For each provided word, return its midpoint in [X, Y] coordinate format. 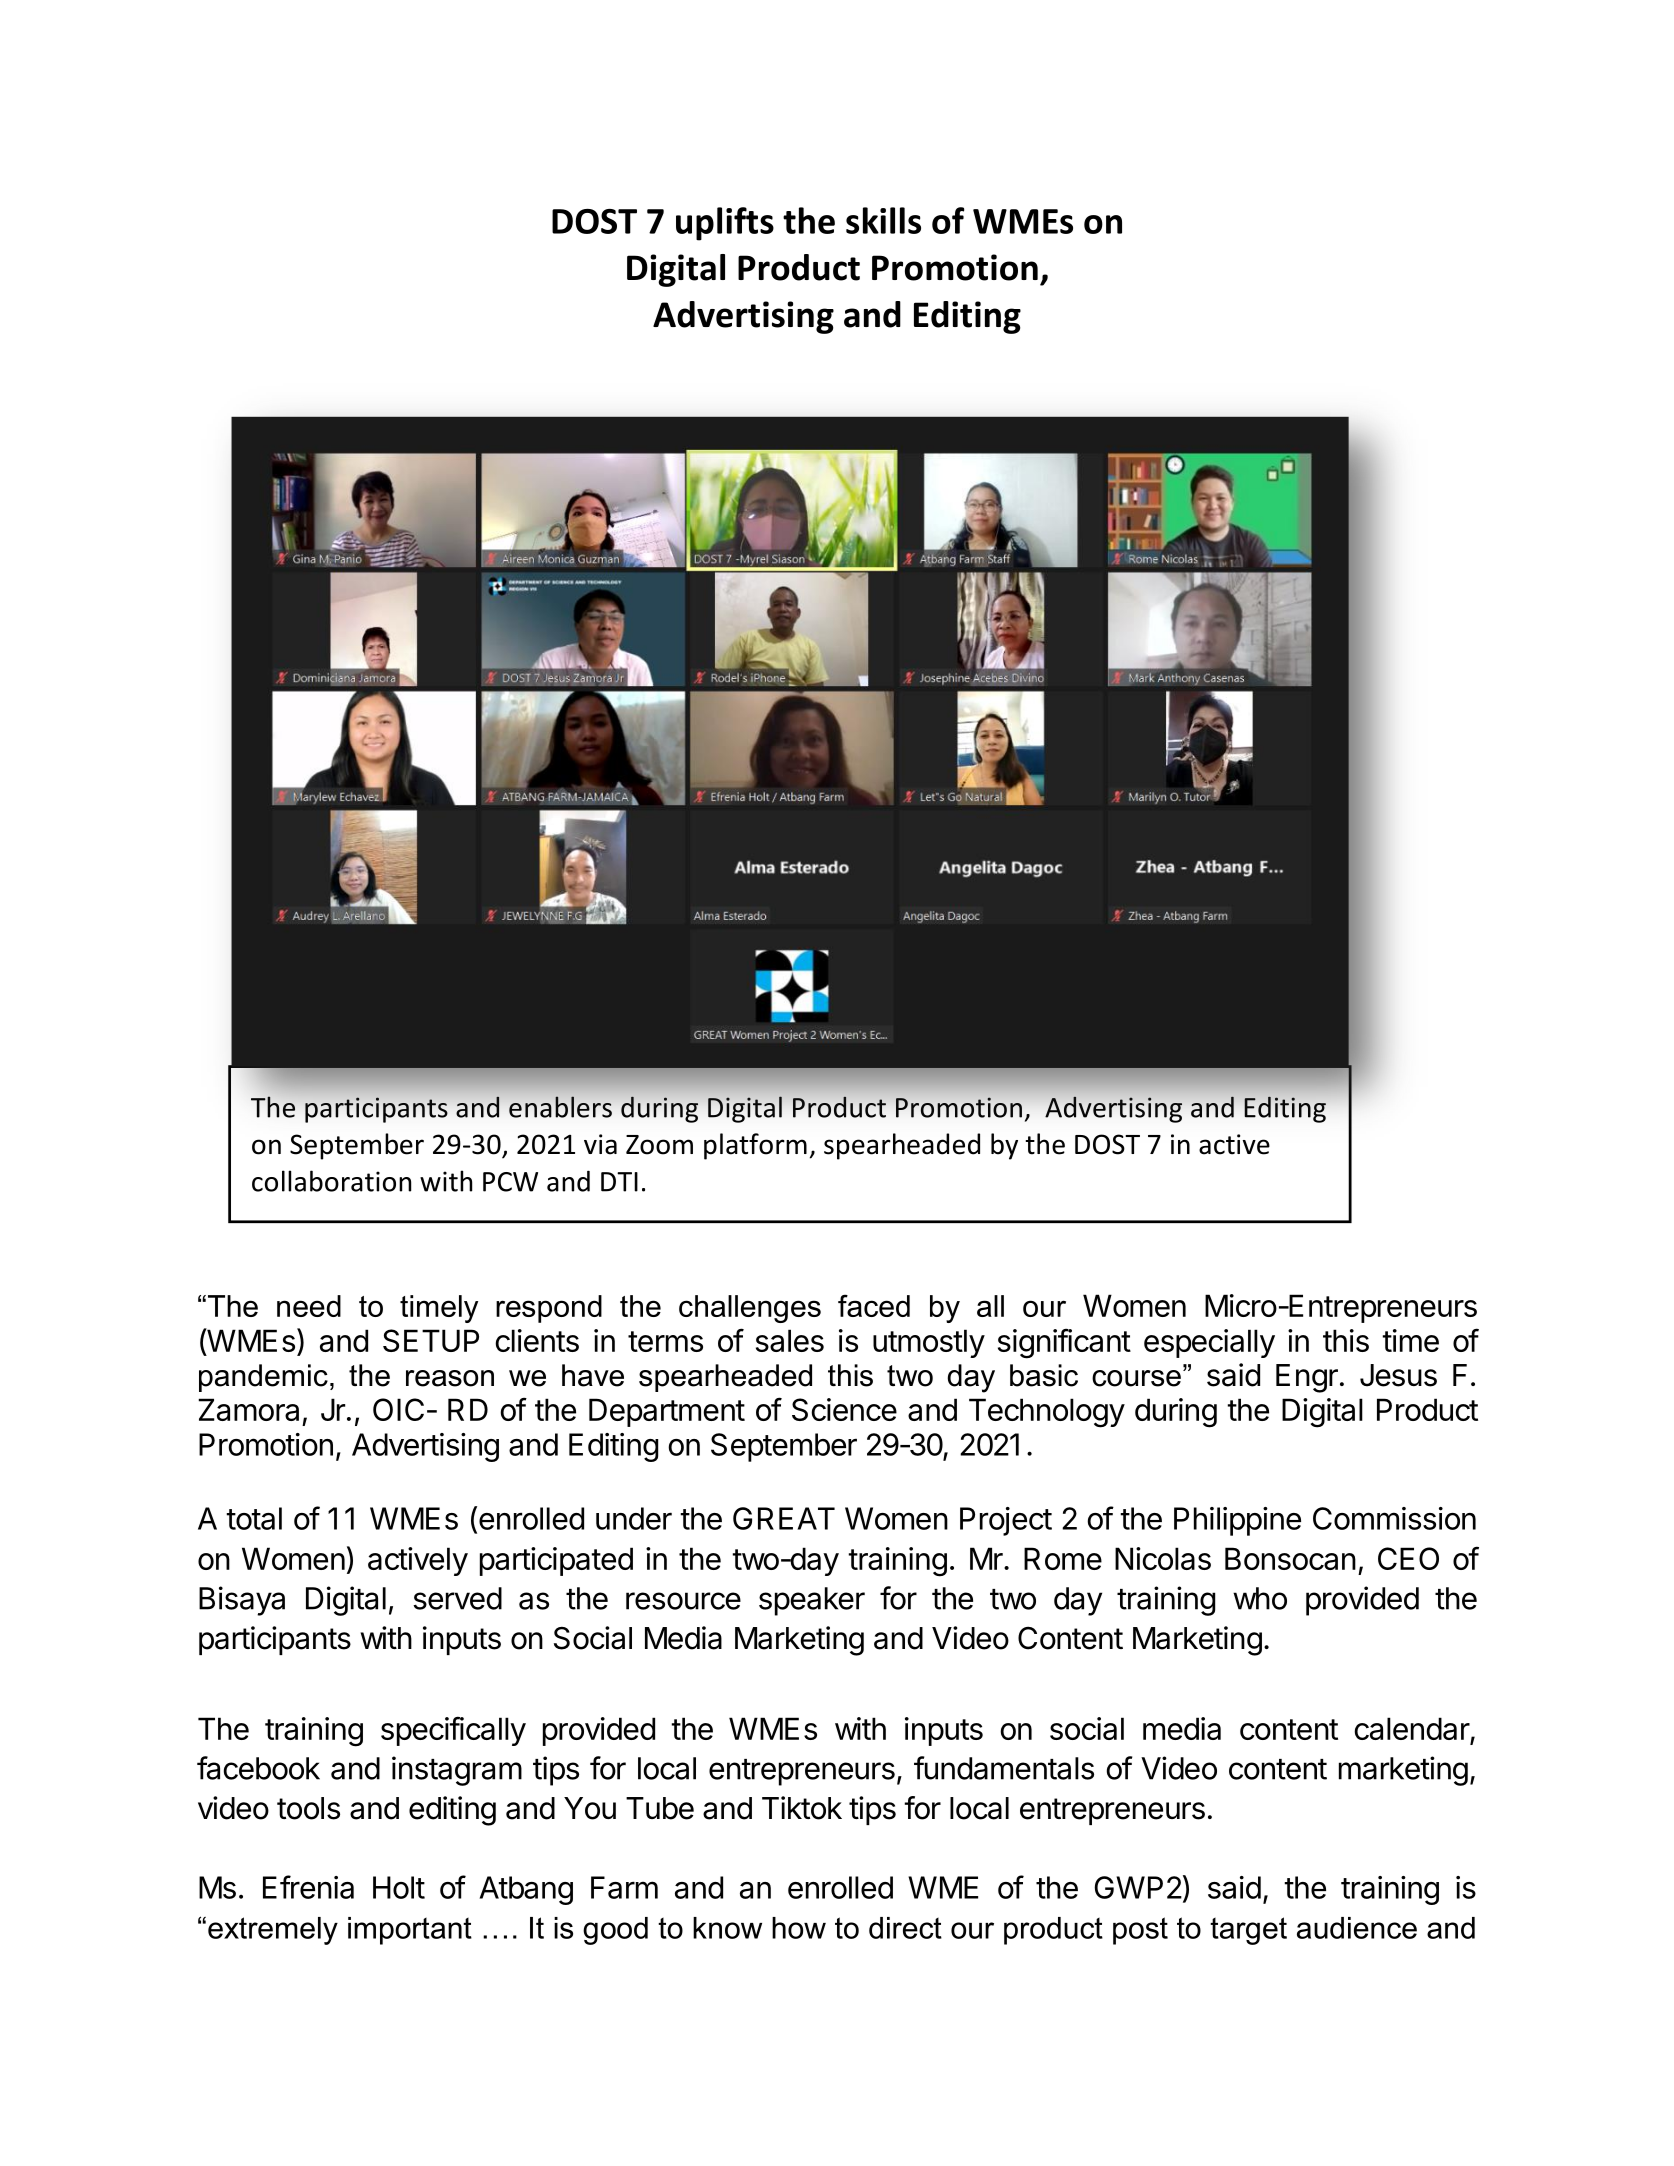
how [799, 1928]
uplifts [725, 224]
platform [755, 1146]
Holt [399, 1887]
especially [1209, 1343]
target [1248, 1931]
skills [883, 220]
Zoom [659, 1145]
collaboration [331, 1181]
